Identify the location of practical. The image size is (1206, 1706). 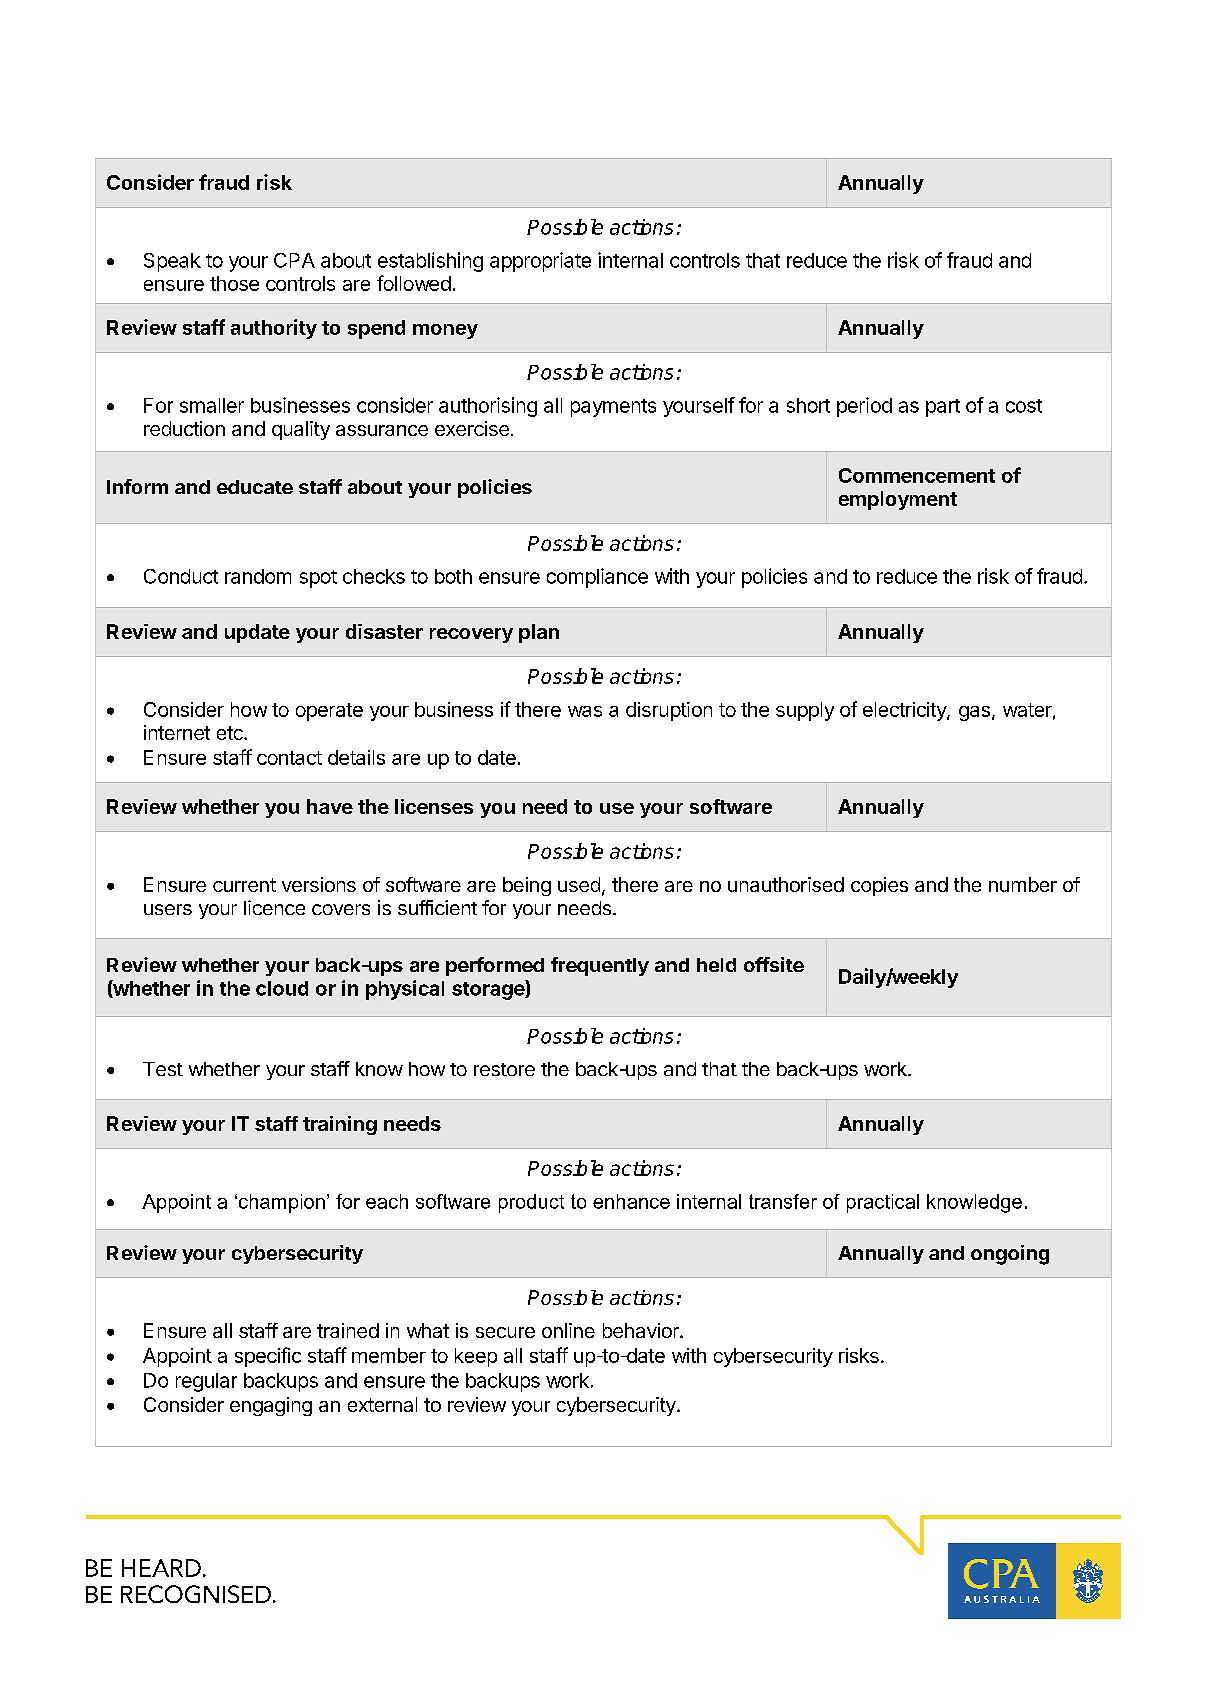
(883, 1203).
